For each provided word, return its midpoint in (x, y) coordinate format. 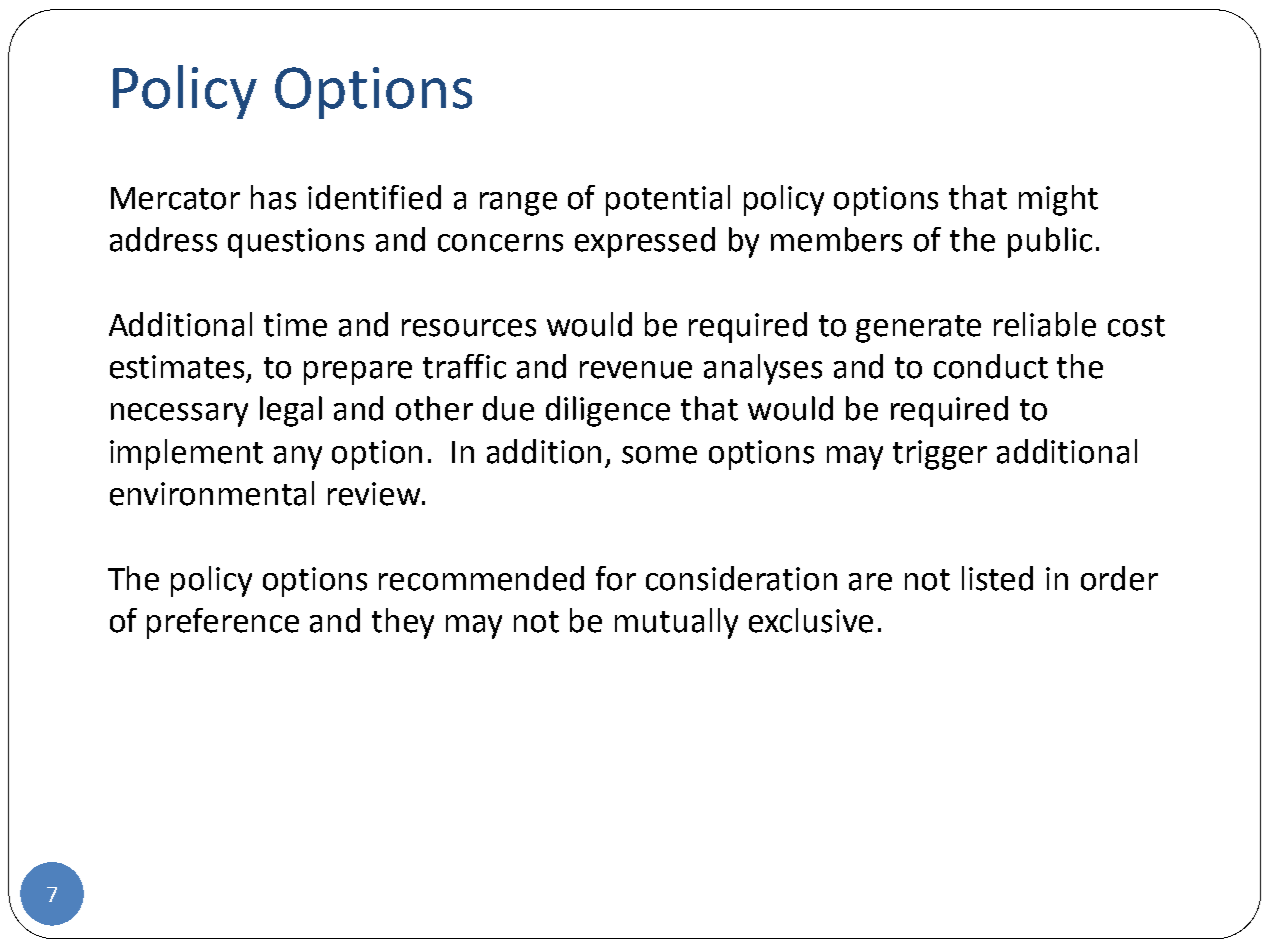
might (1058, 200)
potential (668, 200)
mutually (676, 623)
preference (223, 623)
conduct (991, 366)
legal (291, 411)
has (273, 197)
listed (997, 578)
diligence (608, 411)
